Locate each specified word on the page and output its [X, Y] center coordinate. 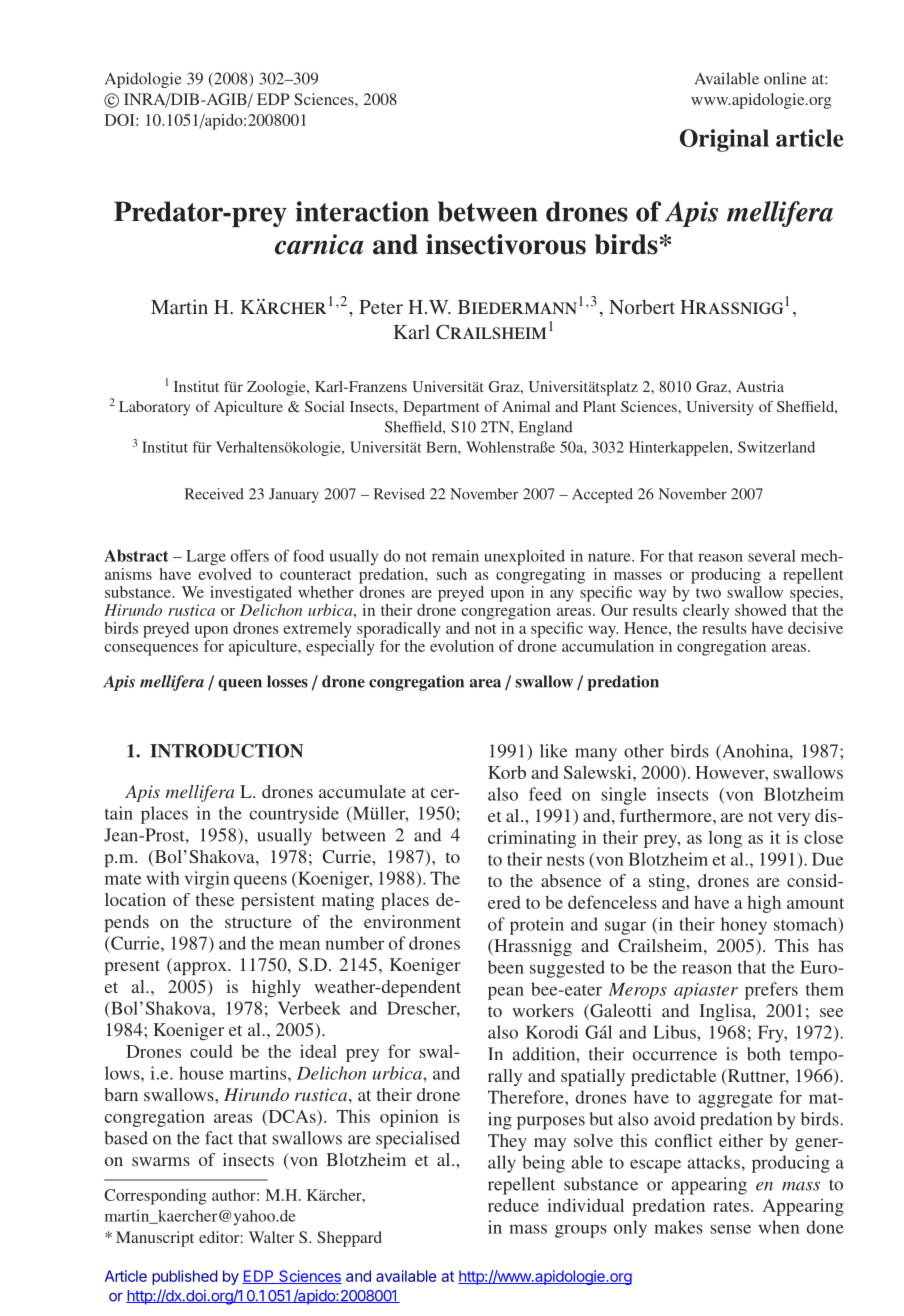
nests [565, 860]
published [185, 1277]
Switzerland [776, 447]
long [725, 839]
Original [724, 140]
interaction [362, 211]
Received [214, 494]
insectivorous [506, 244]
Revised [399, 494]
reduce [513, 1205]
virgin [207, 880]
